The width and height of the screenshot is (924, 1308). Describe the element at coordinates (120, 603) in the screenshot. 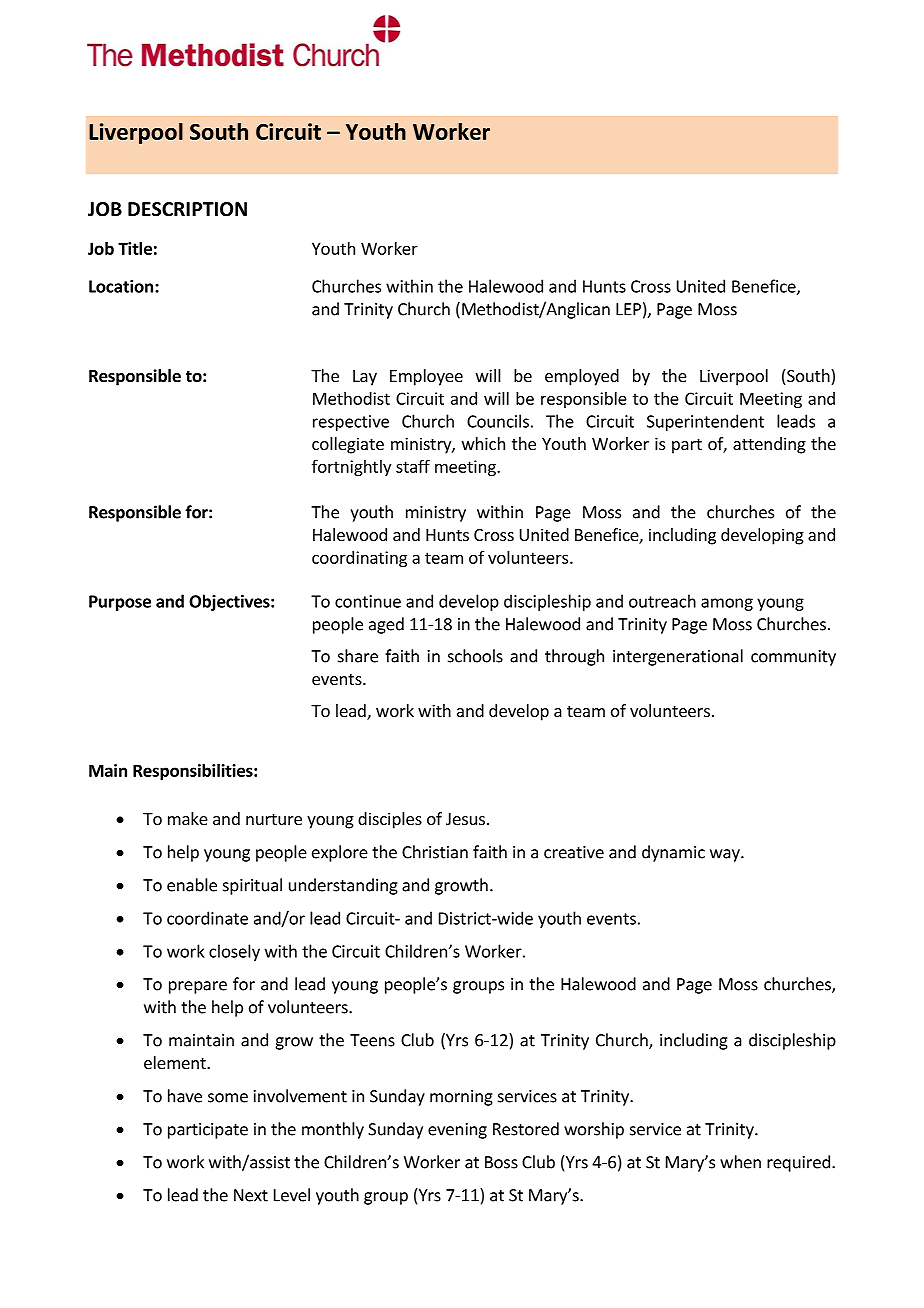

I see `Purpose` at that location.
